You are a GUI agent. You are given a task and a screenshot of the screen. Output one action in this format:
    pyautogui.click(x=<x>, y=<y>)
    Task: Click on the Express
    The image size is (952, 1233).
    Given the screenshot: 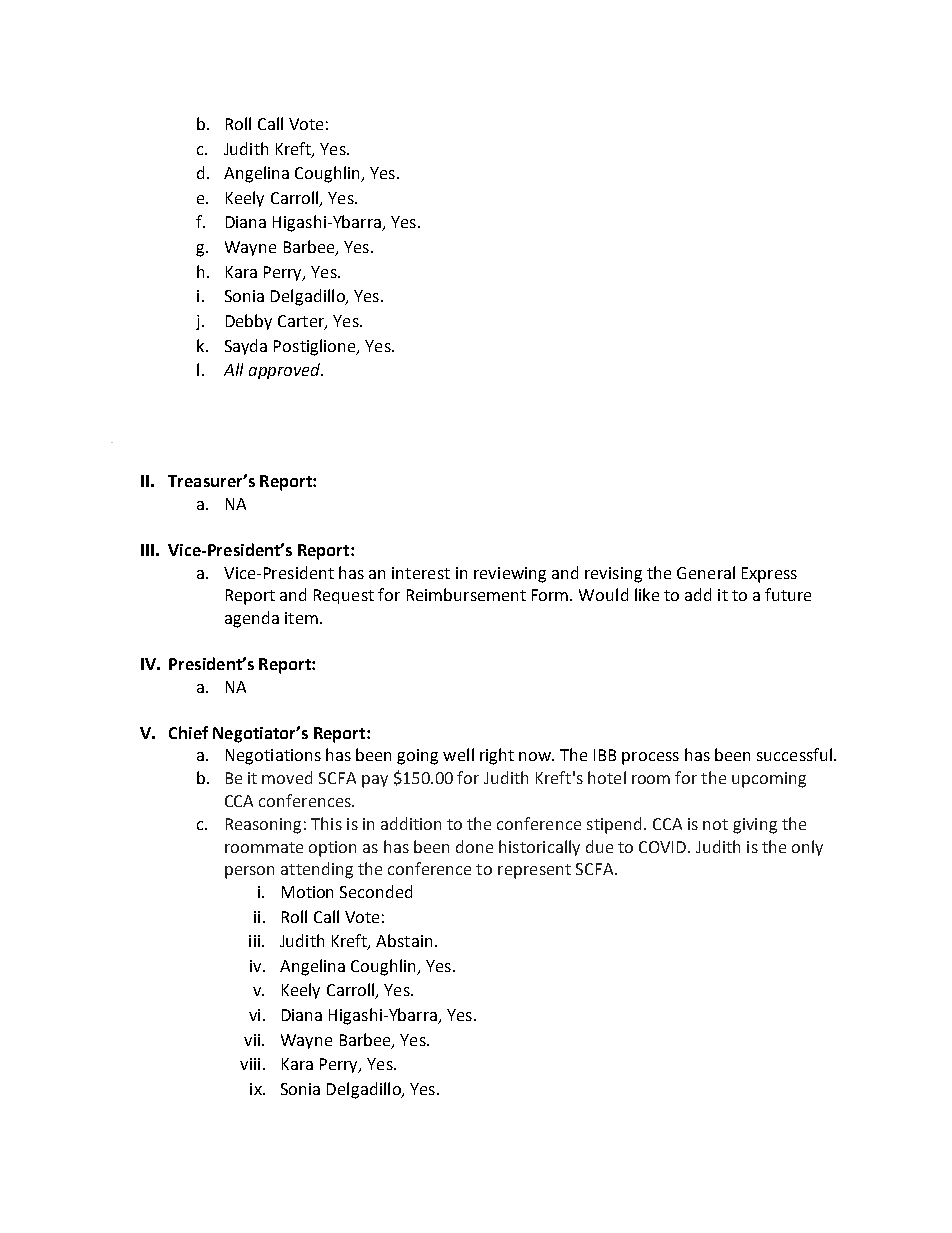 What is the action you would take?
    pyautogui.click(x=769, y=575)
